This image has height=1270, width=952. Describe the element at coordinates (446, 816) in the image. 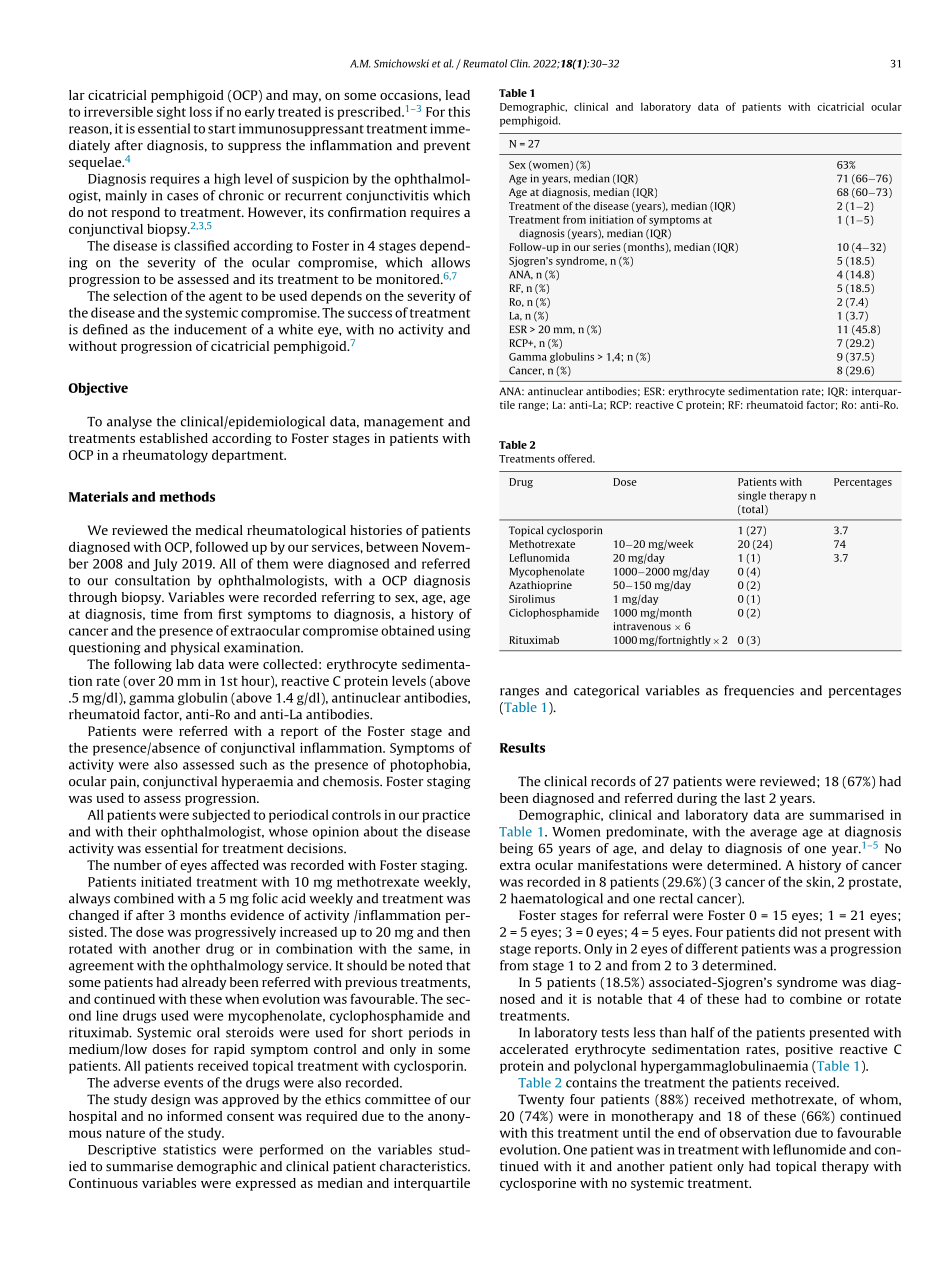

I see `practice` at that location.
